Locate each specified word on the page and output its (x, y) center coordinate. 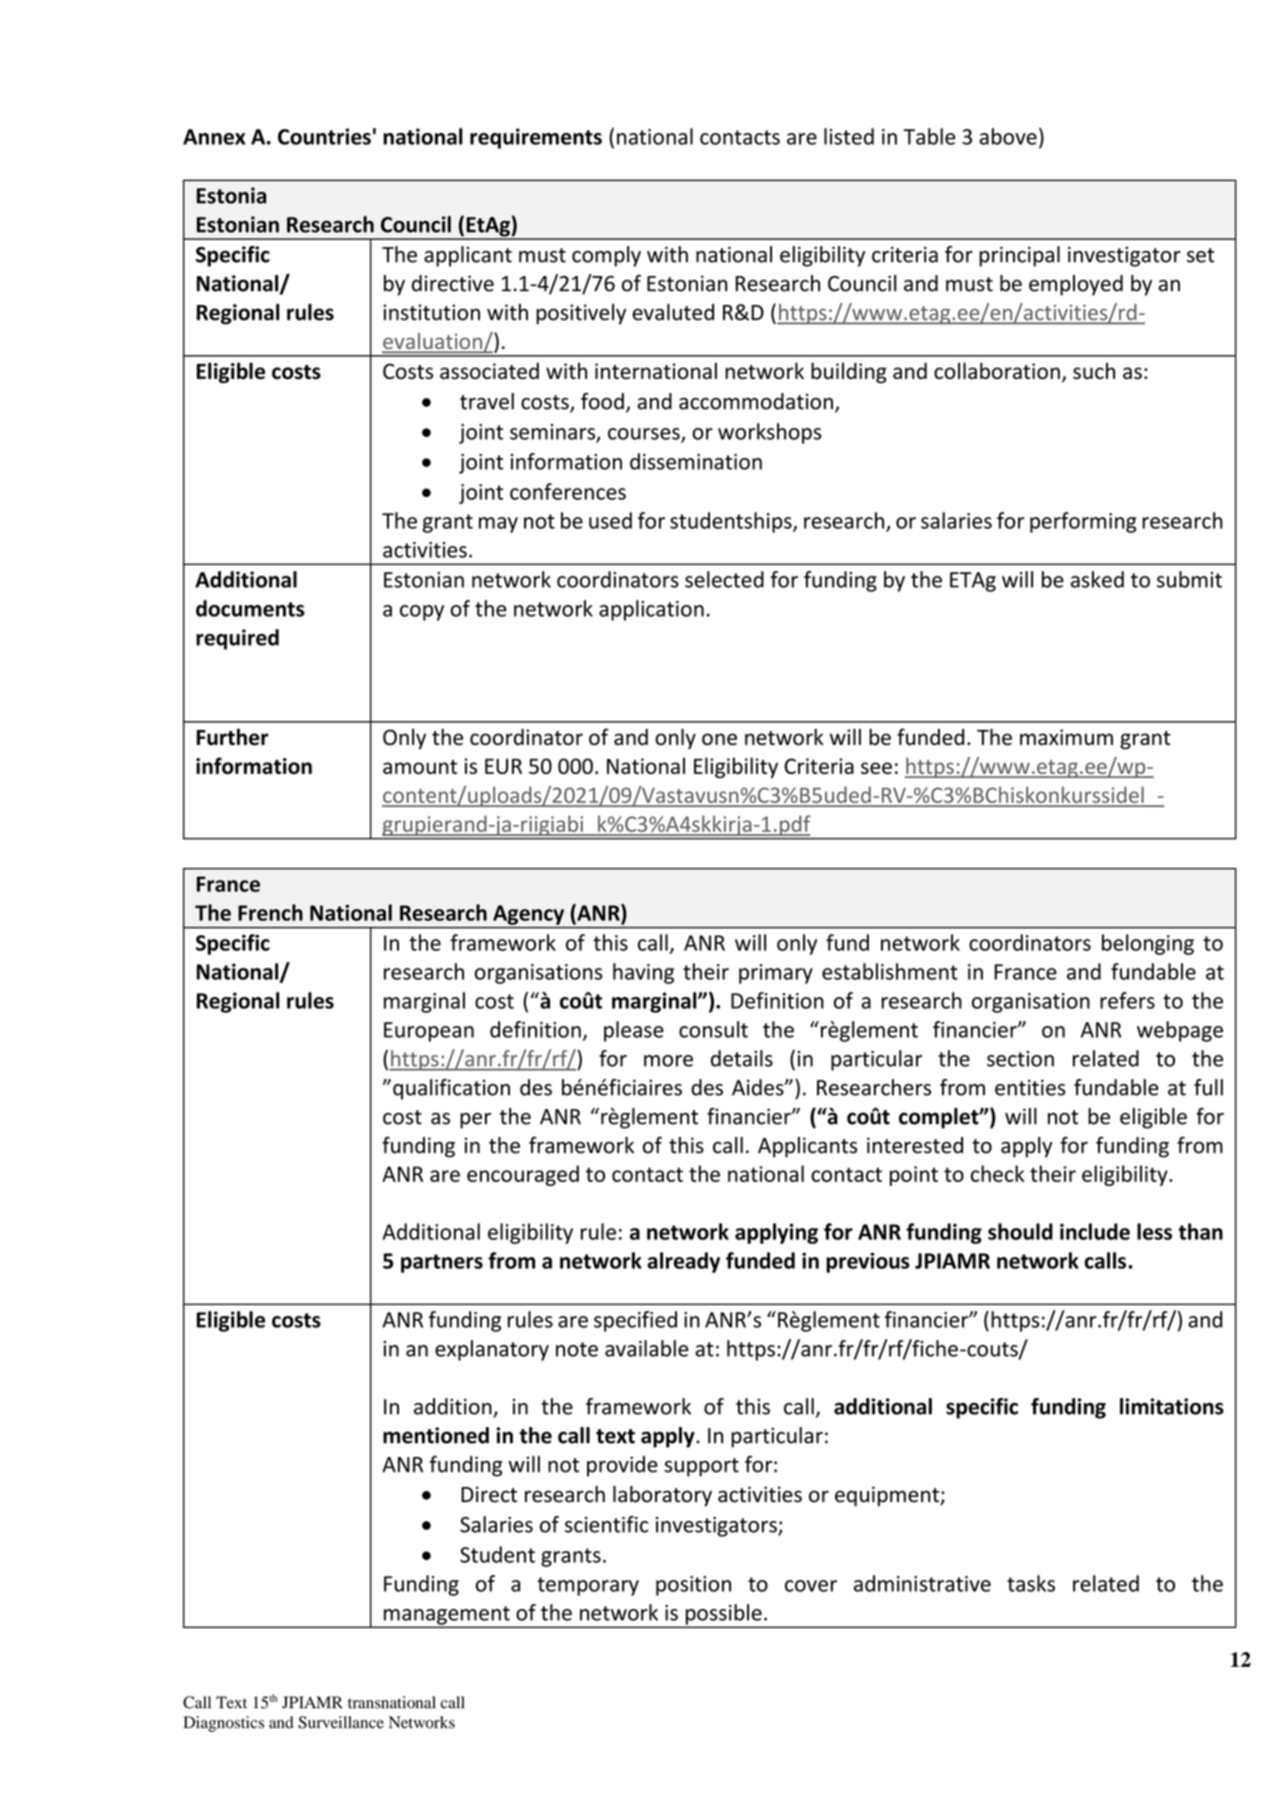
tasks (1031, 1583)
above (1008, 136)
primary (776, 974)
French (270, 912)
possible (723, 1615)
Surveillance (341, 1722)
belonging (1148, 944)
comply (606, 256)
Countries (324, 136)
